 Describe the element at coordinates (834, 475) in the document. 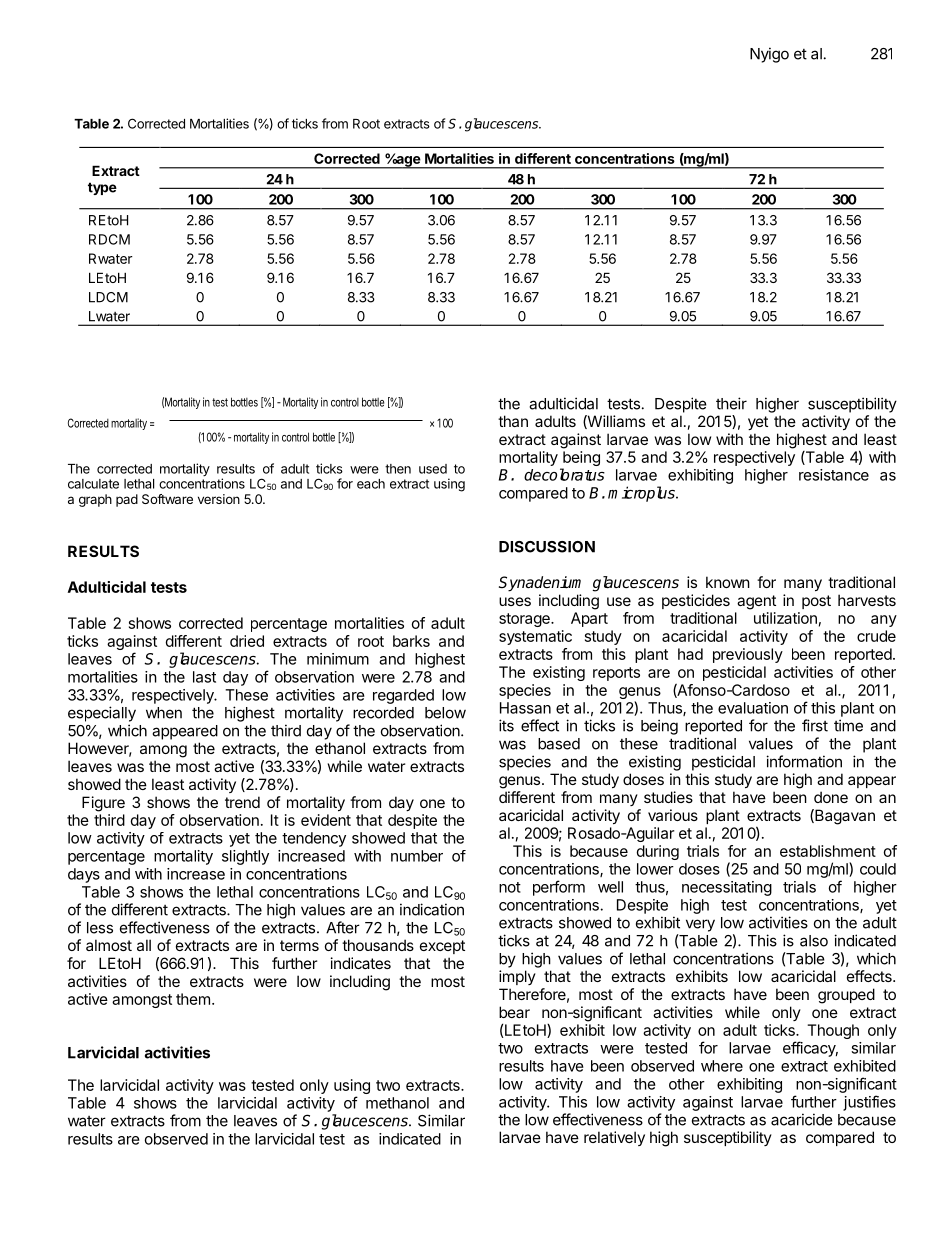

I see `resistance` at that location.
